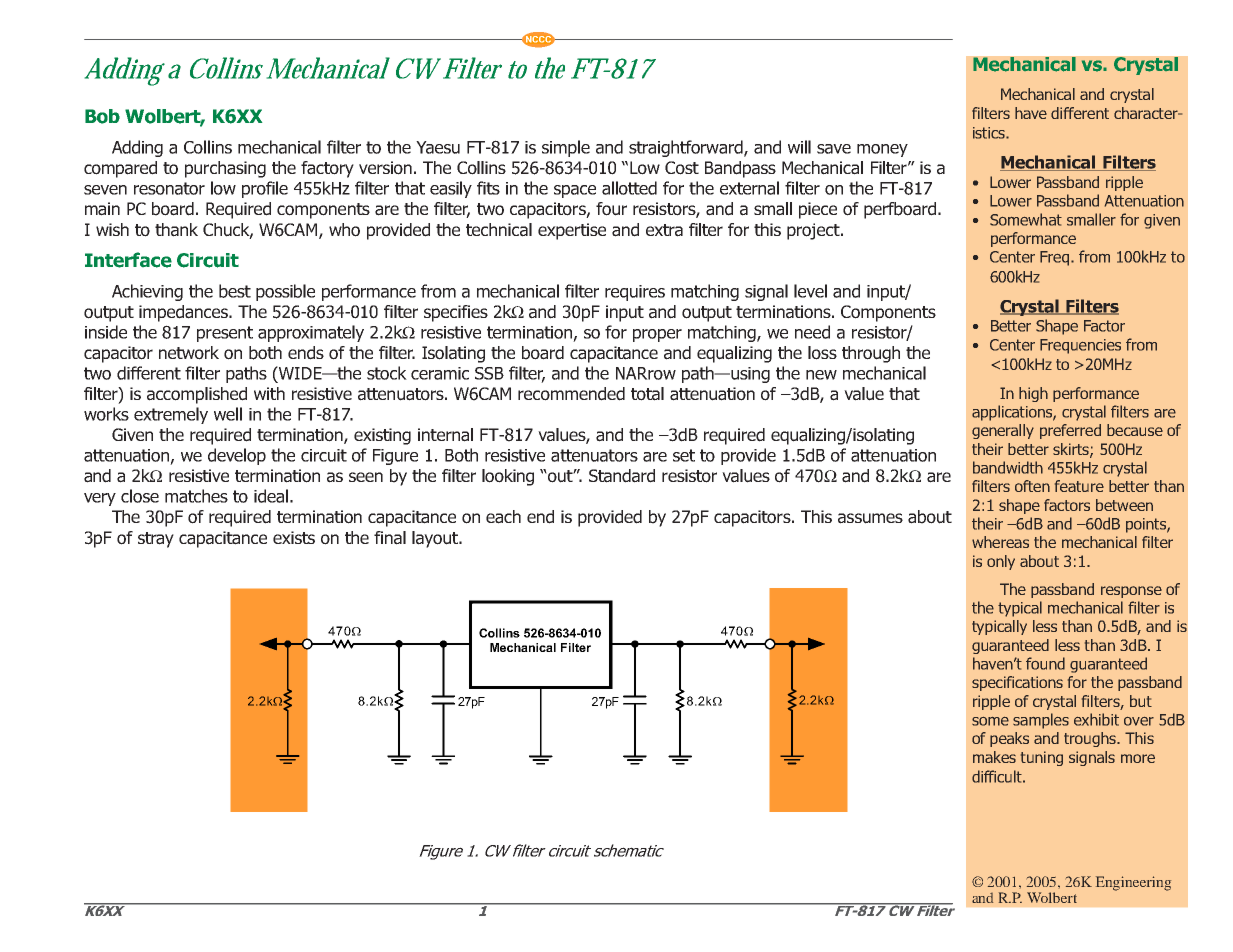  Describe the element at coordinates (629, 850) in the document. I see `schematic` at that location.
